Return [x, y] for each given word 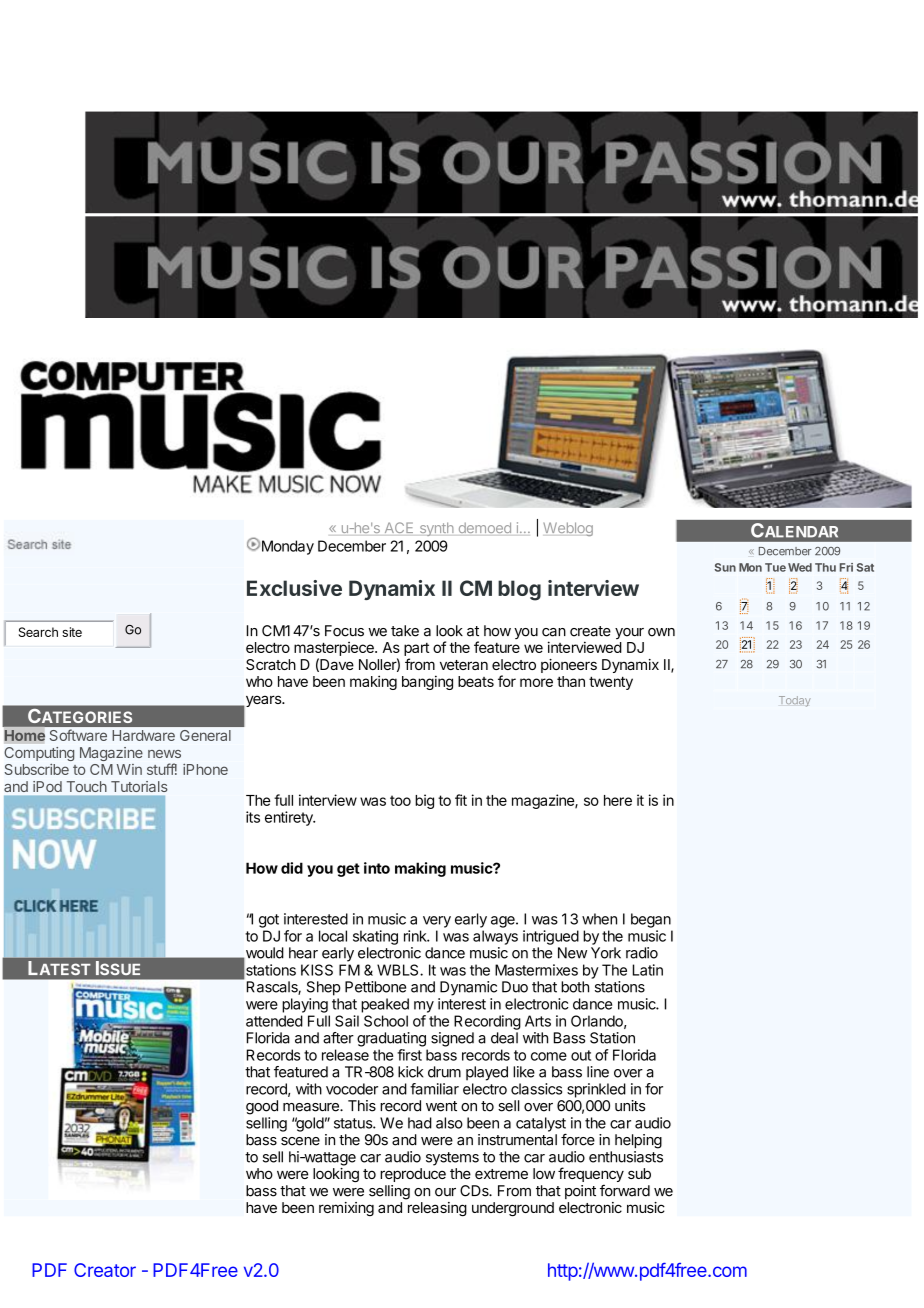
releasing [437, 1209]
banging [427, 682]
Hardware [144, 735]
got [269, 921]
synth [437, 529]
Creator [105, 1270]
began [651, 920]
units [630, 1106]
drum [444, 1072]
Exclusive [294, 588]
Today [795, 701]
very [437, 922]
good [262, 1107]
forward [625, 1191]
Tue [775, 567]
